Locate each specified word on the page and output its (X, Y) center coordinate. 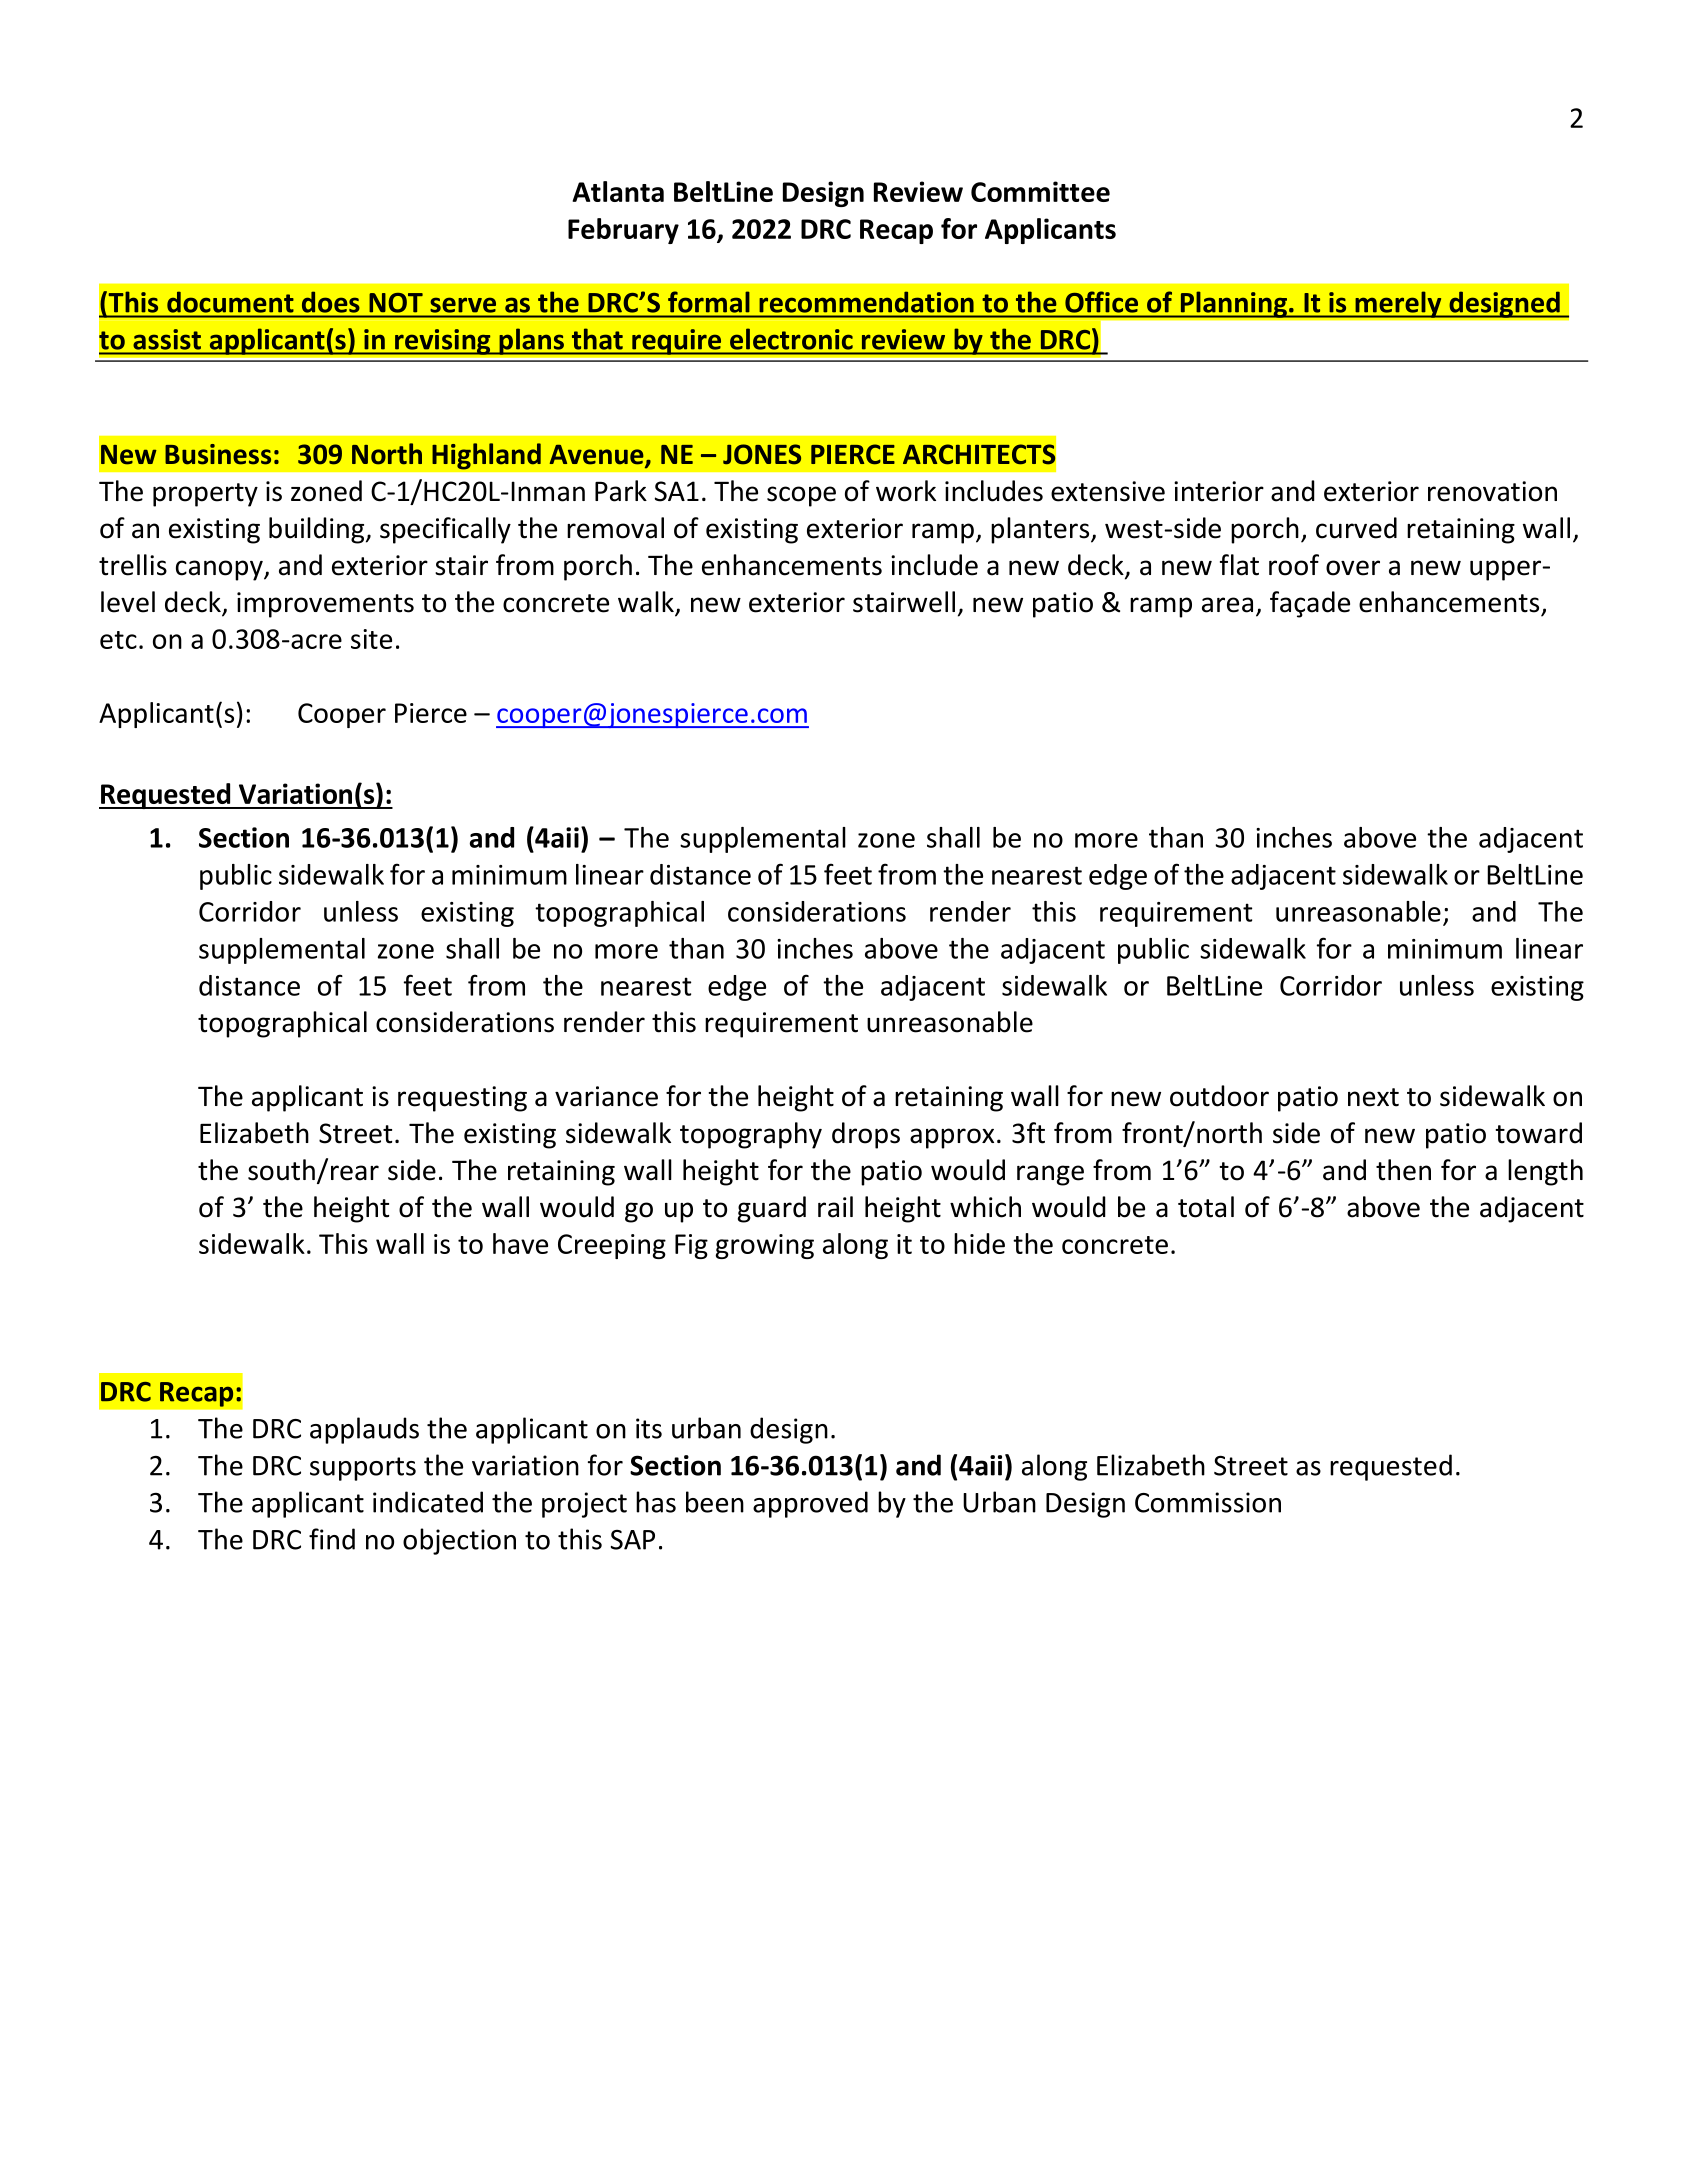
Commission (1208, 1502)
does (330, 302)
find (332, 1539)
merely (1398, 304)
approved (810, 1504)
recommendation (866, 302)
